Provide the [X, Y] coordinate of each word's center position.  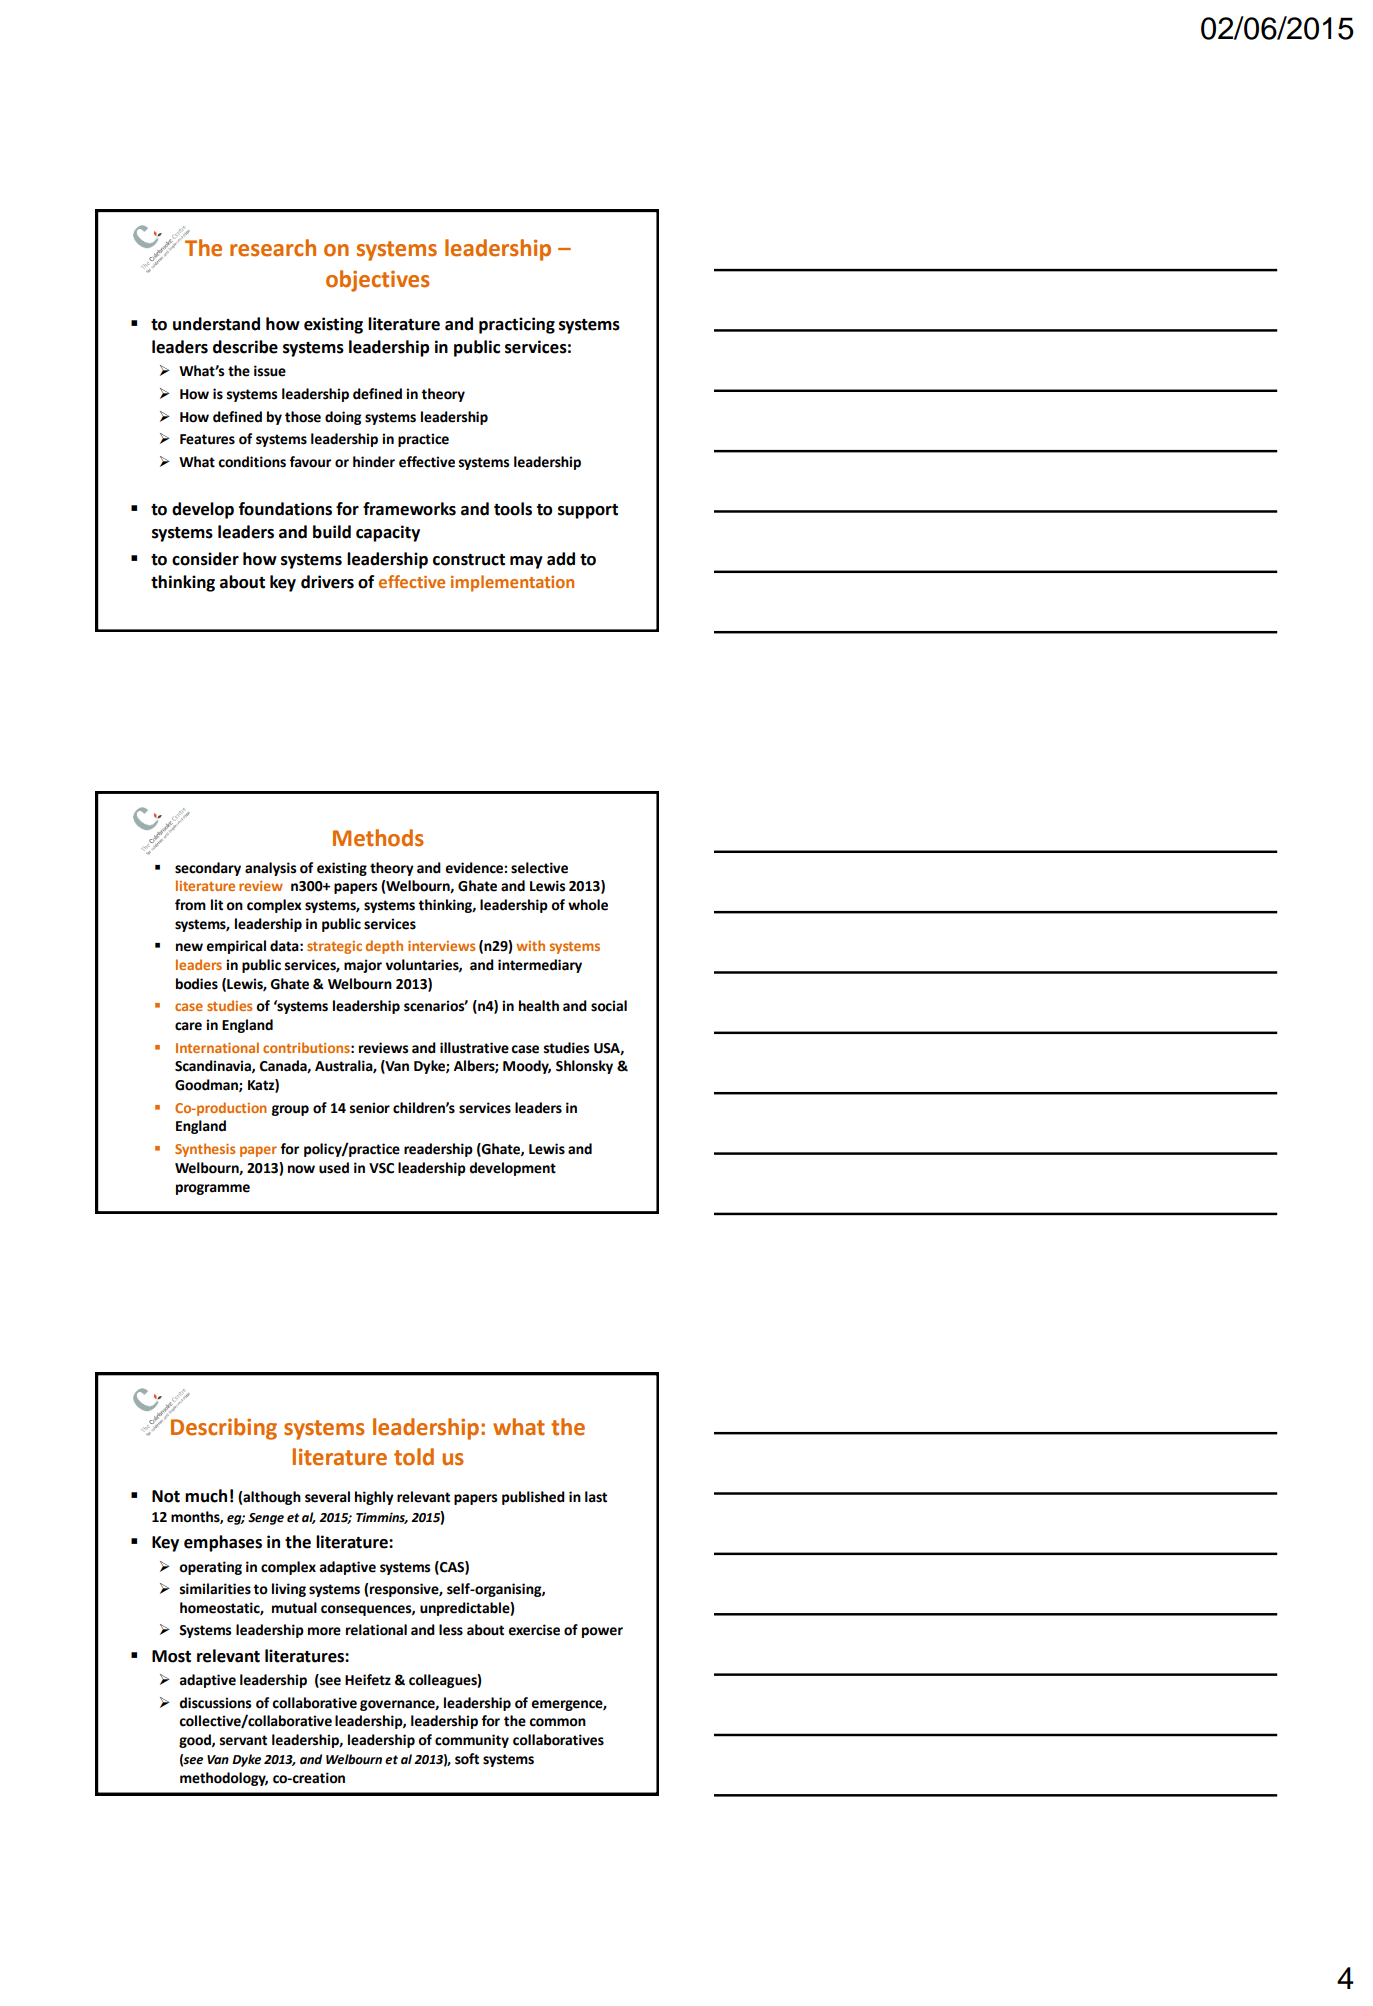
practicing [517, 325]
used [334, 1168]
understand [216, 324]
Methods [378, 838]
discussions [215, 1703]
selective [539, 868]
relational [376, 1630]
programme [213, 1189]
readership [438, 1150]
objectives [378, 281]
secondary [208, 869]
